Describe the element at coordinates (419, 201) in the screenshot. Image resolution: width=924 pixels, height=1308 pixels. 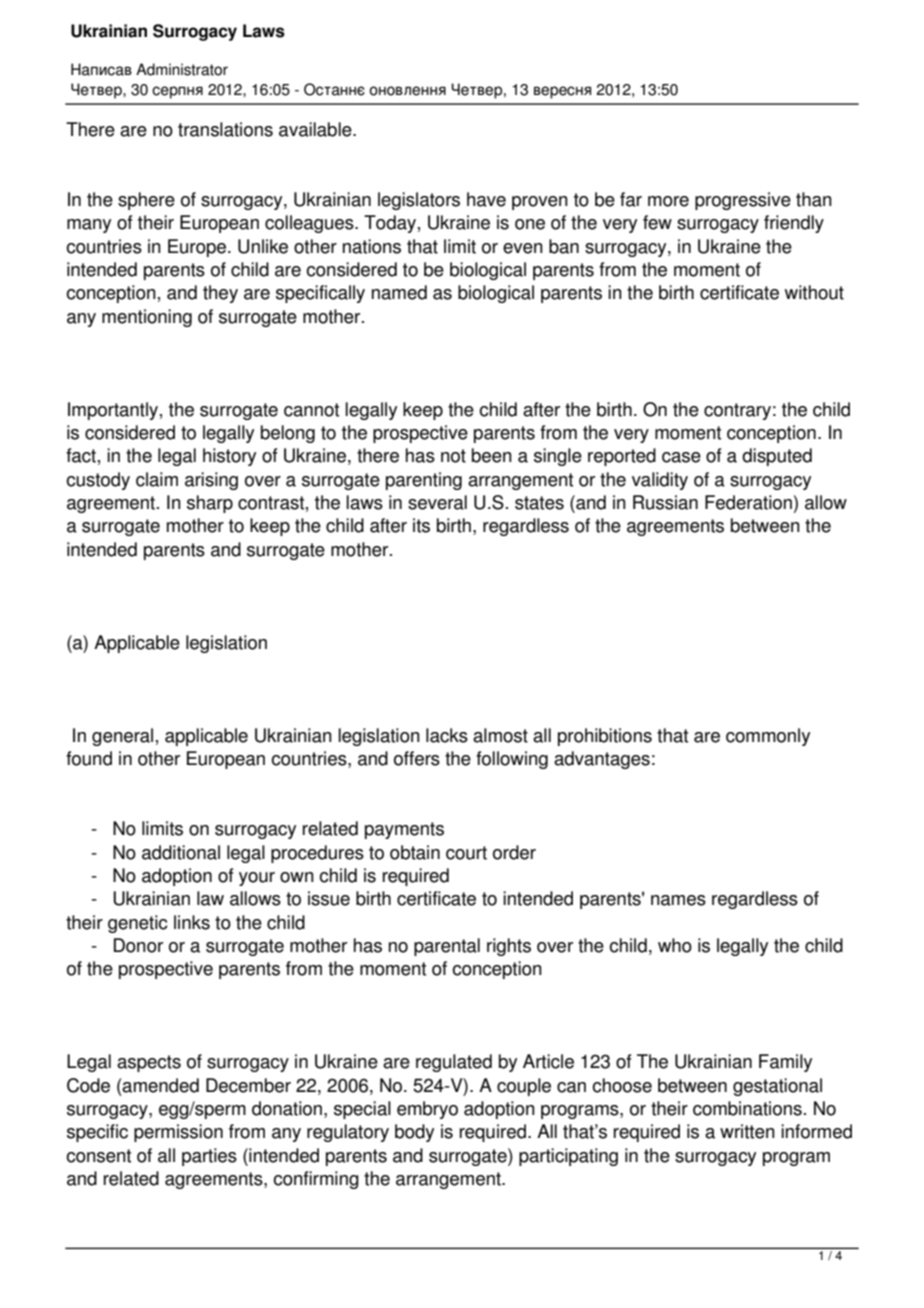
I see `legislators` at that location.
